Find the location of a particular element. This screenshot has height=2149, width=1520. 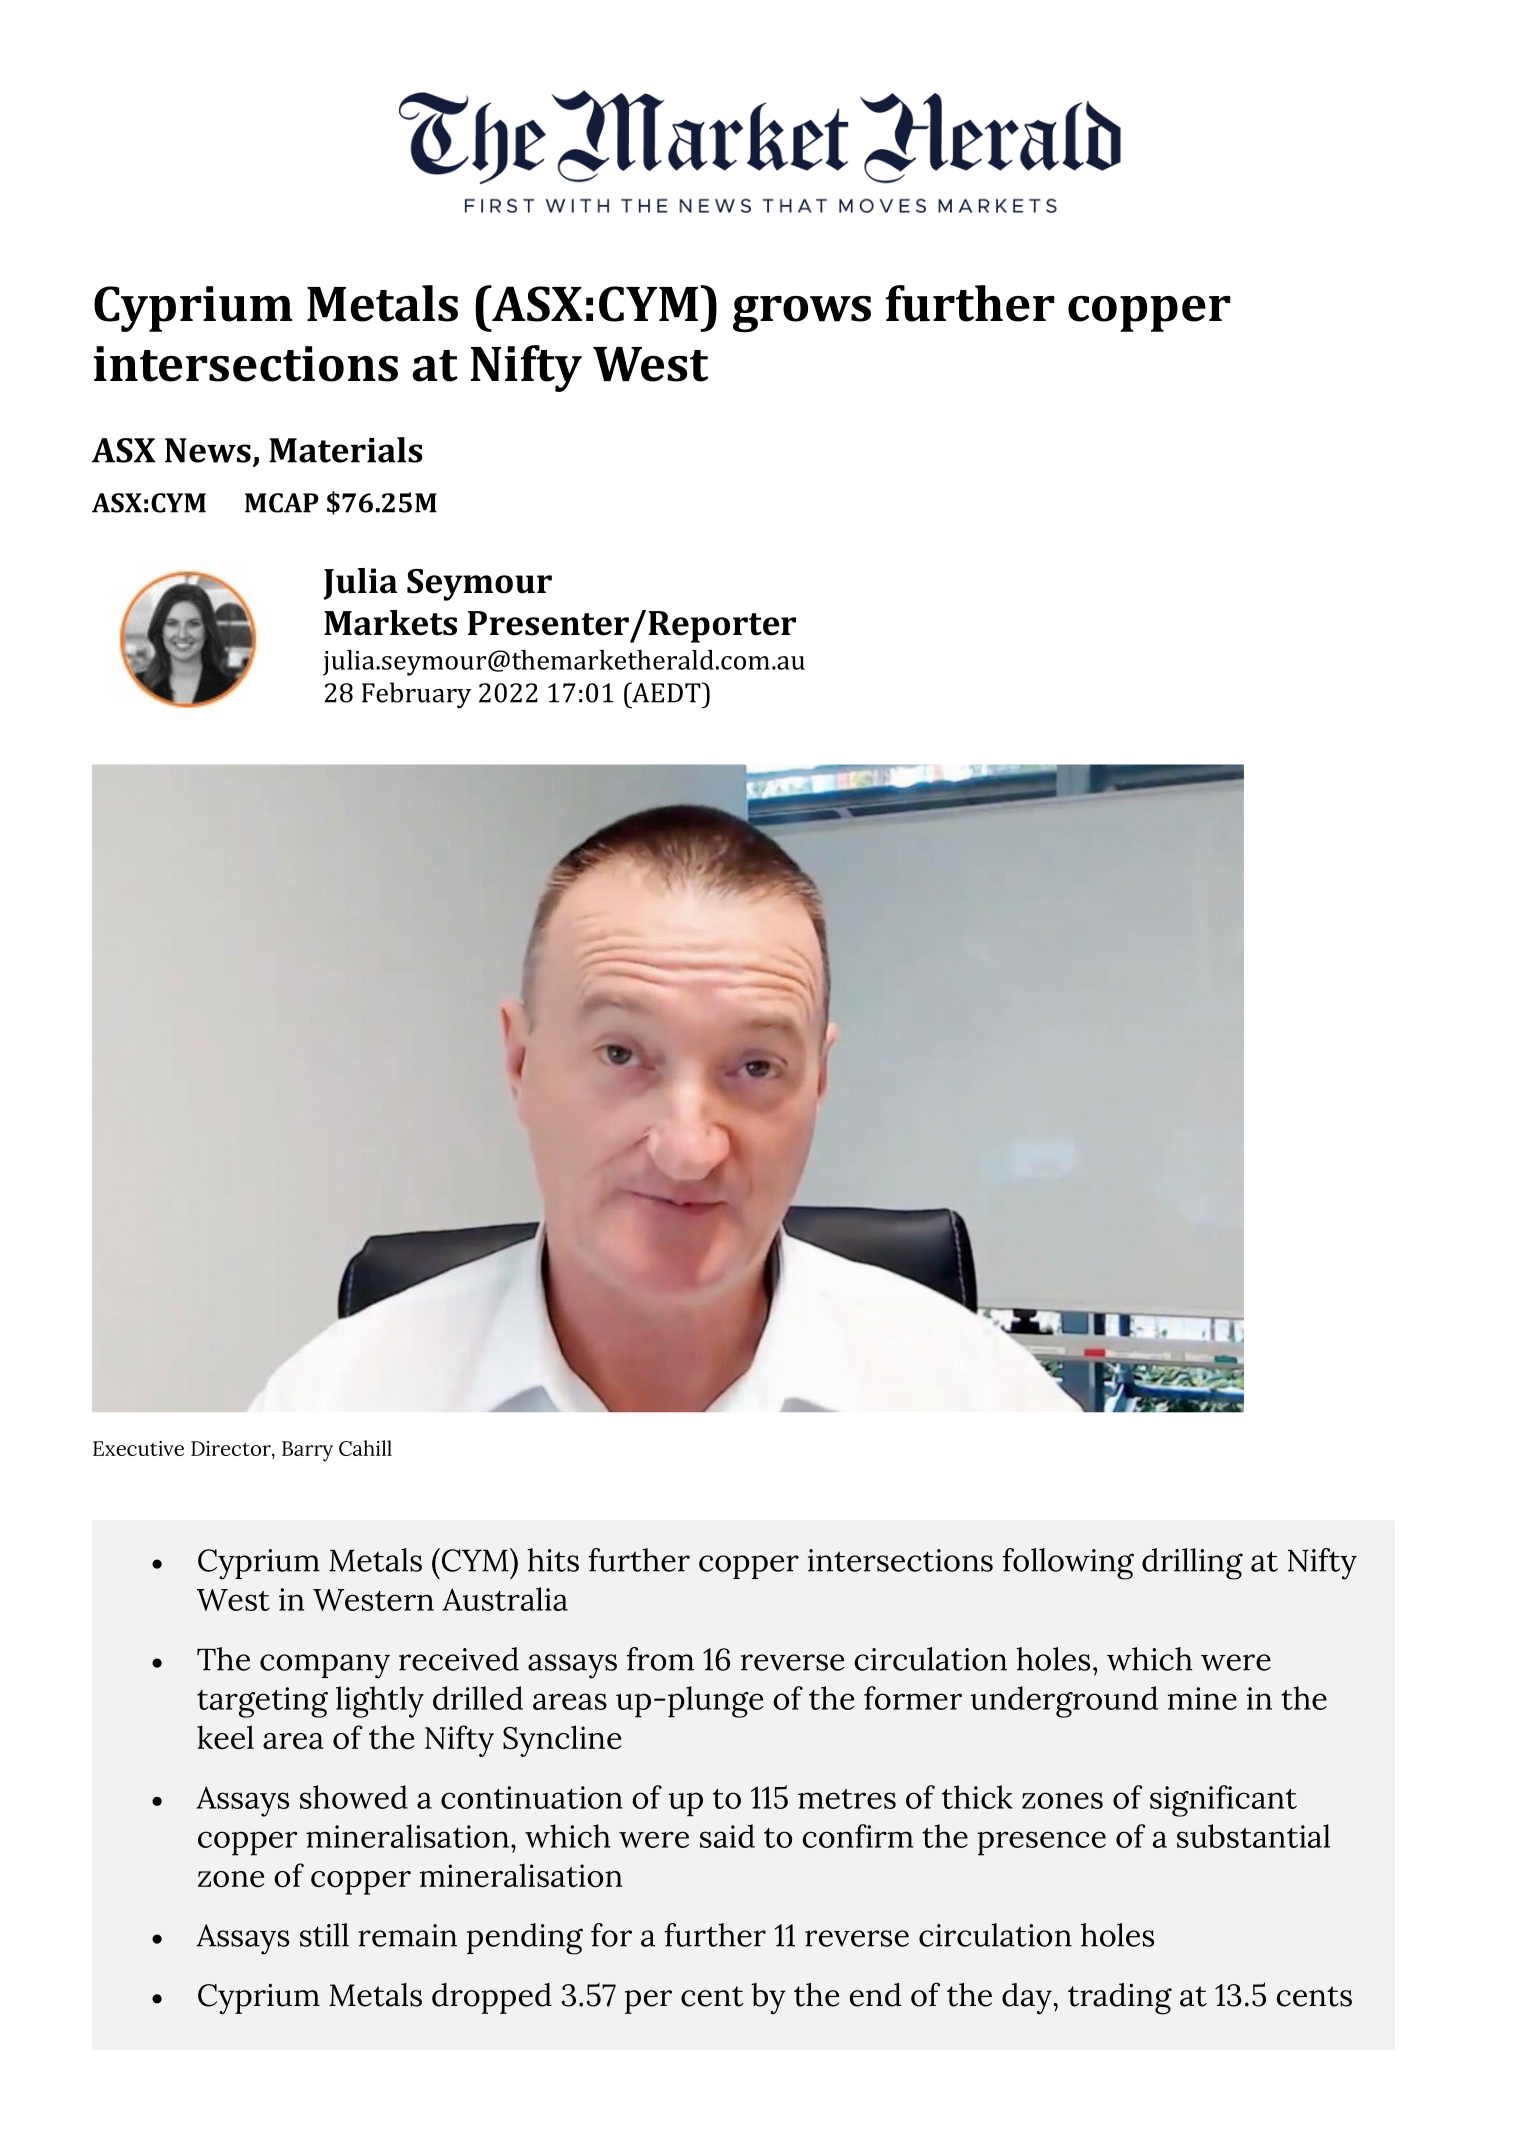

News is located at coordinates (208, 450).
